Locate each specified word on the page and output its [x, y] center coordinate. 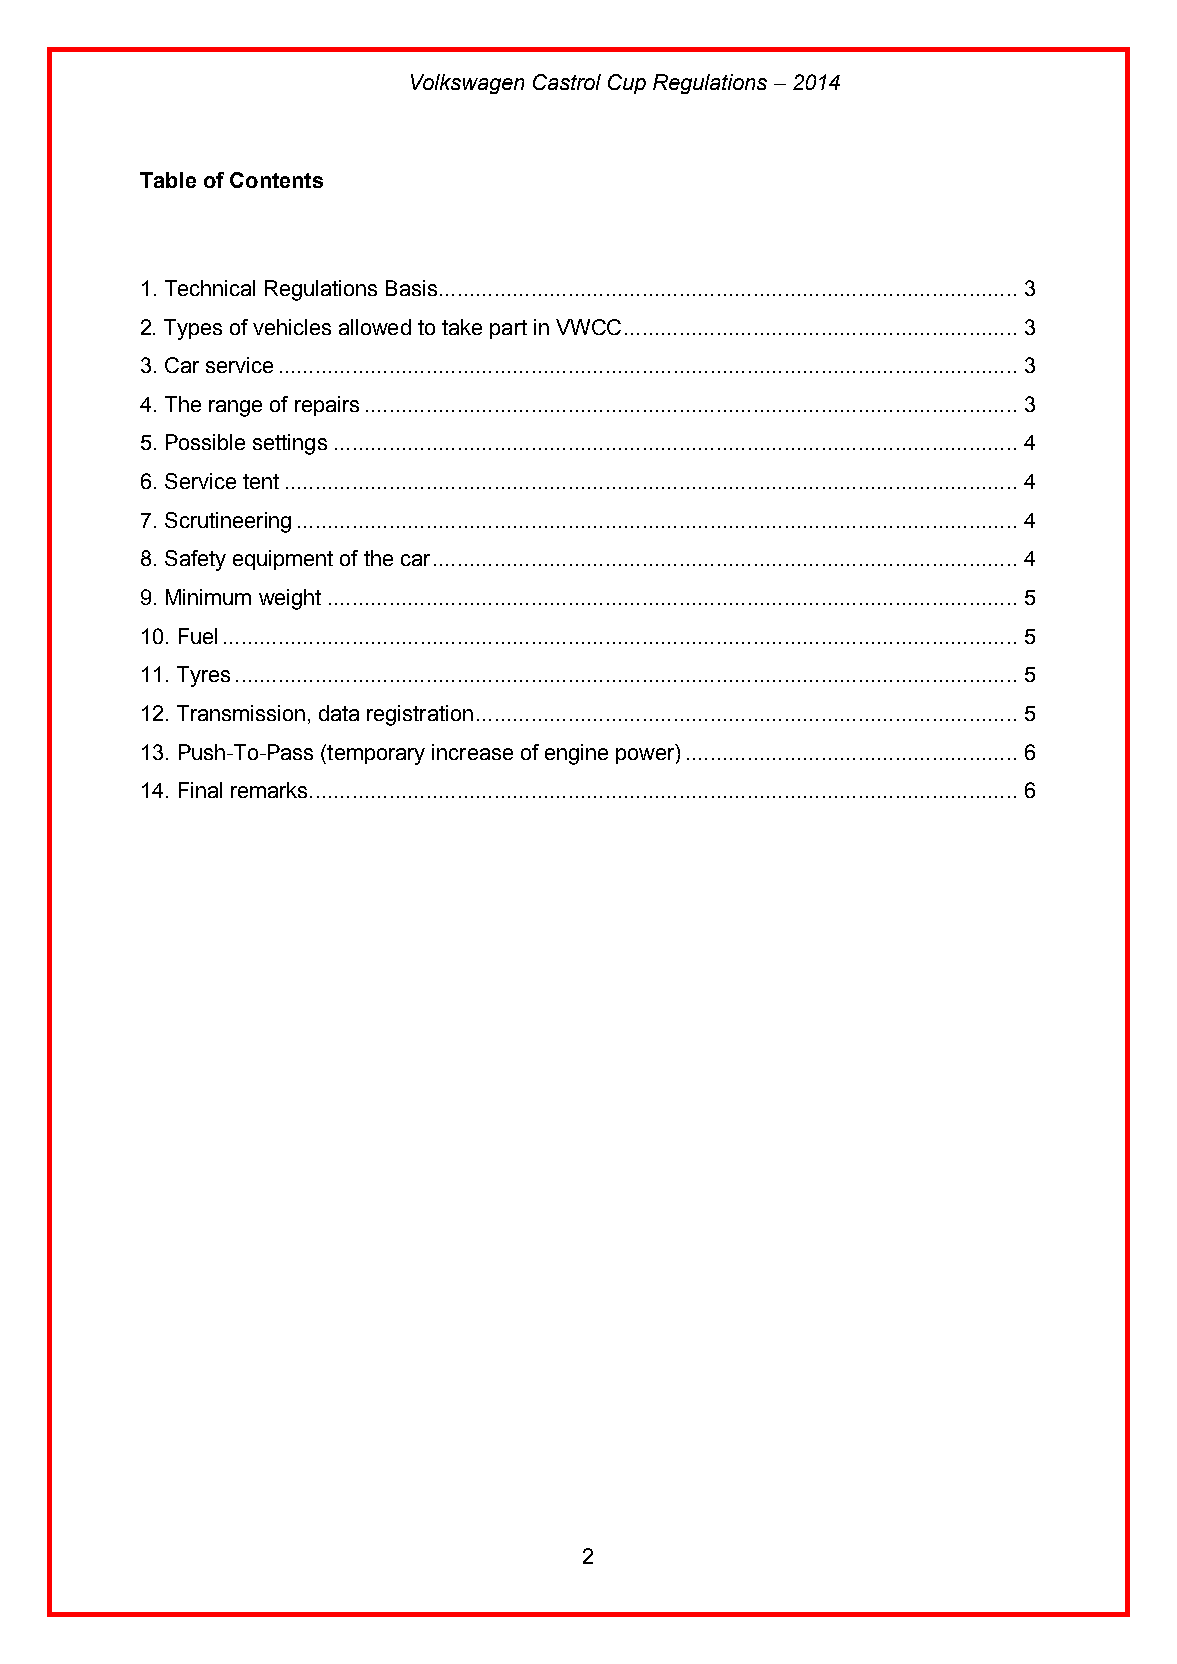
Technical [210, 288]
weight [290, 599]
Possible [205, 442]
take [462, 327]
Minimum [208, 597]
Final [200, 790]
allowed [375, 327]
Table [168, 180]
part [508, 329]
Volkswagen [467, 84]
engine [576, 754]
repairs [327, 406]
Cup [627, 84]
